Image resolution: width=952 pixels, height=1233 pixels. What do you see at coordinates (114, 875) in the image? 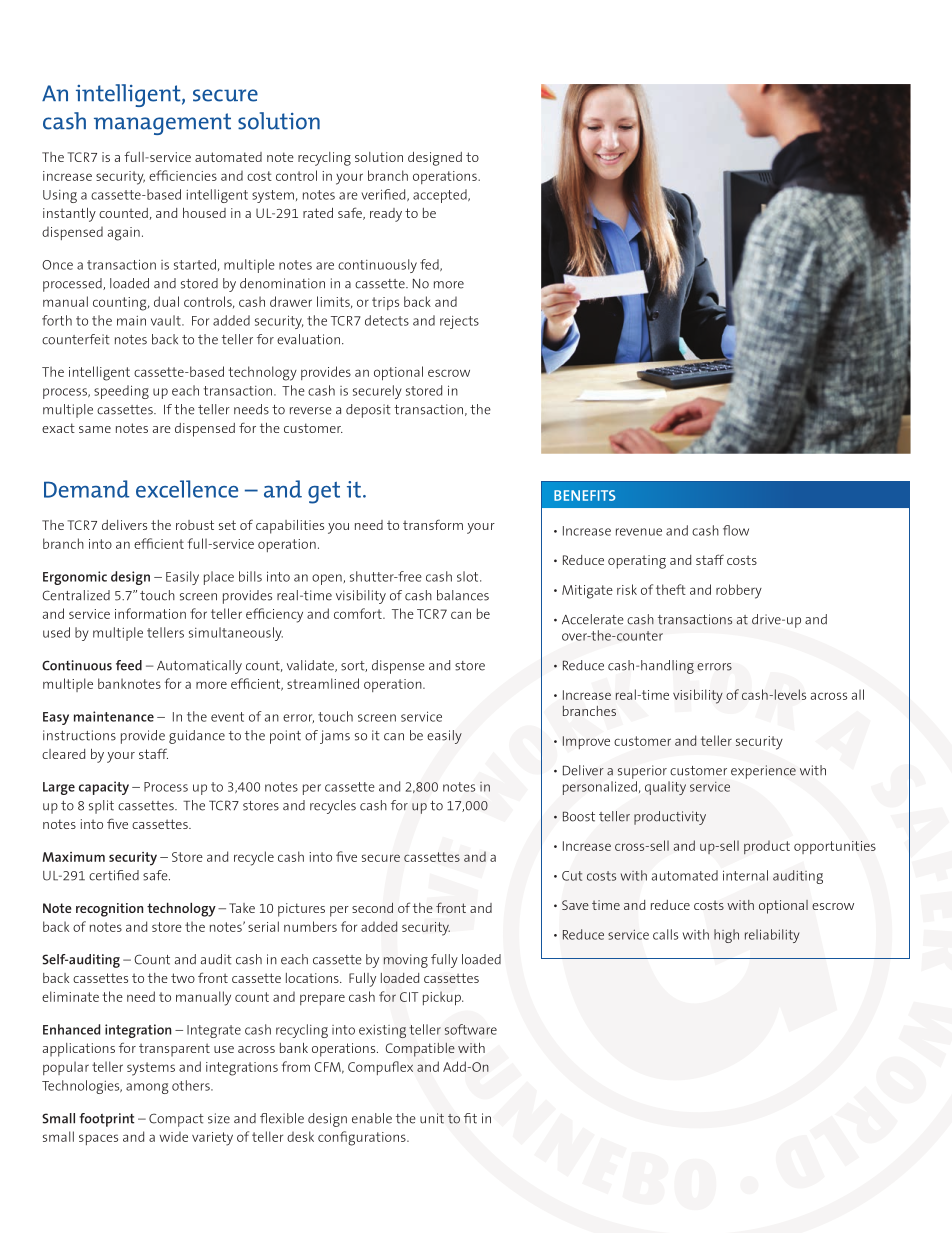
I see `certified` at bounding box center [114, 875].
